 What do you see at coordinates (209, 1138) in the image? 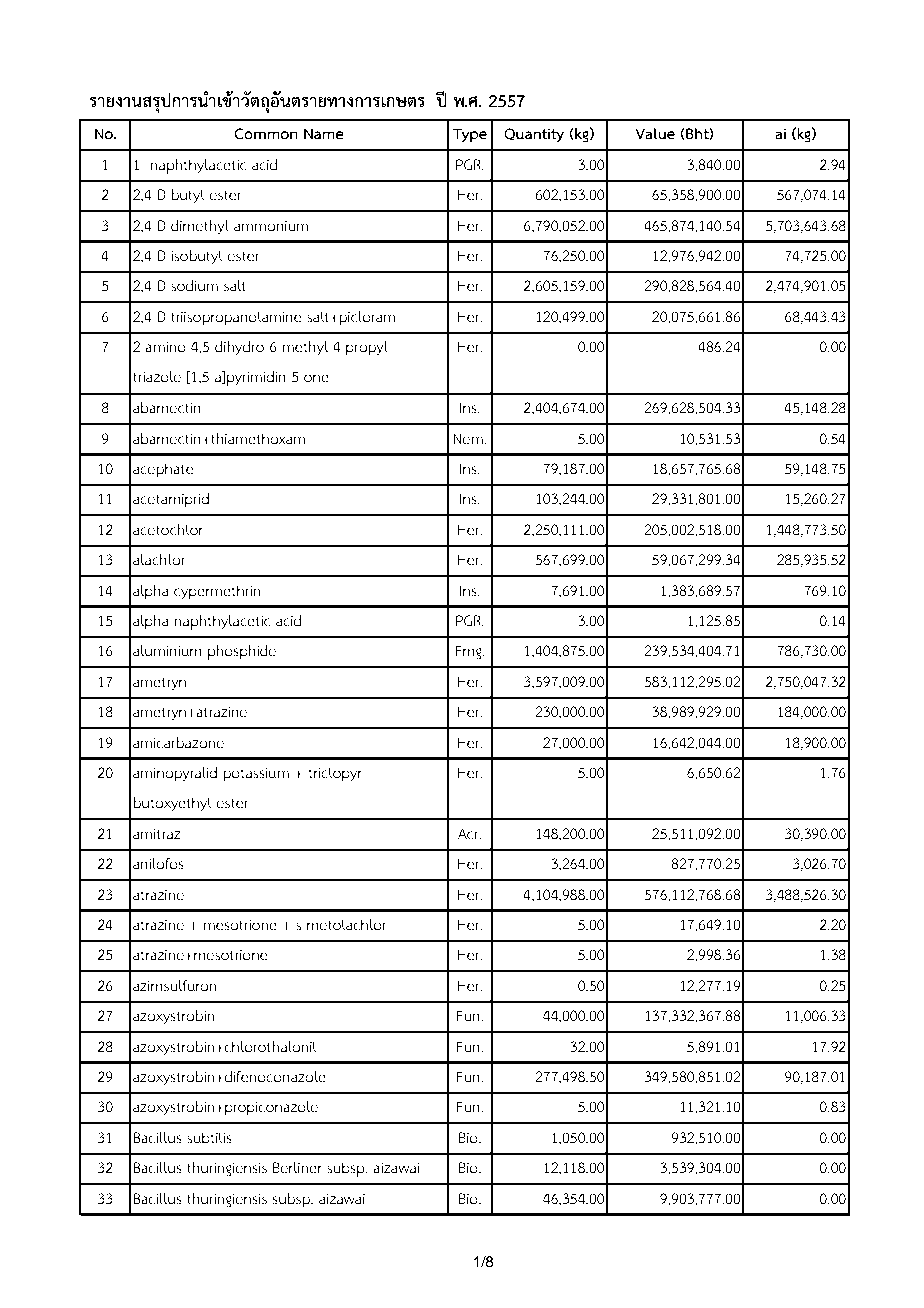
I see `subtilis` at bounding box center [209, 1138].
